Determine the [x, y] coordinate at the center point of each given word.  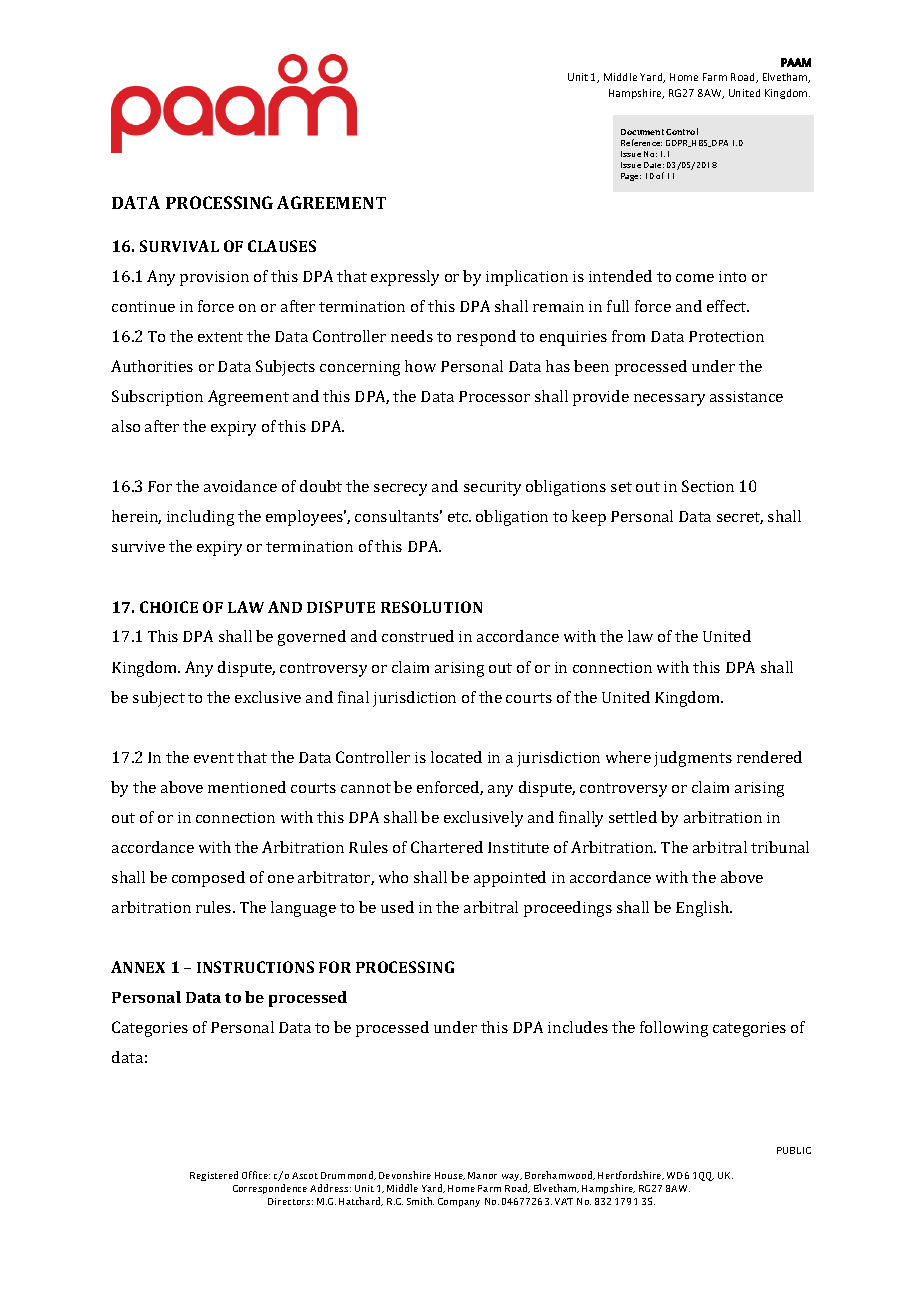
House [450, 1176]
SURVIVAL [179, 246]
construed [418, 636]
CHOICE [169, 607]
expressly [405, 278]
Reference [641, 142]
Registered [214, 1176]
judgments [693, 759]
